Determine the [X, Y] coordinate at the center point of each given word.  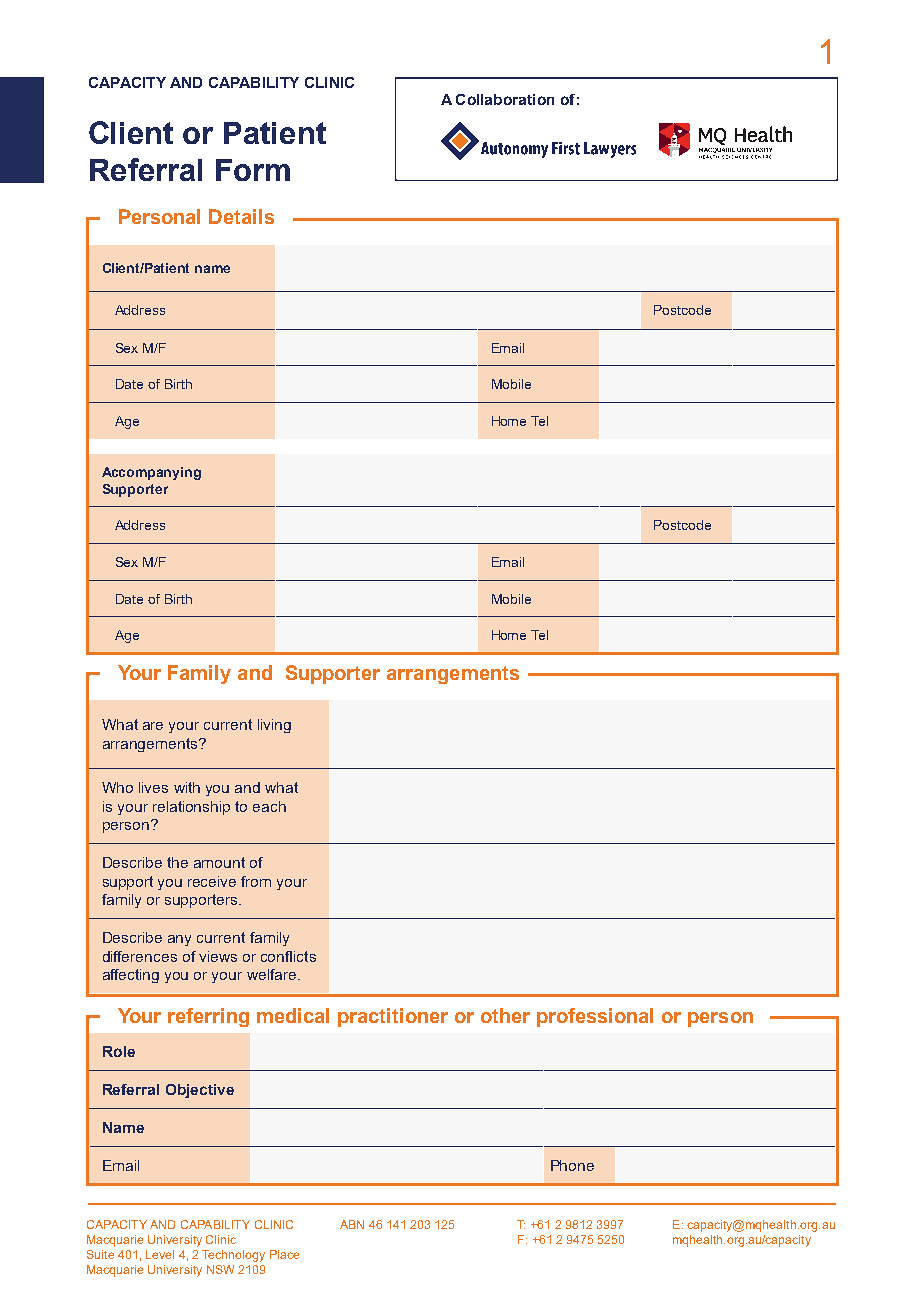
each [269, 806]
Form [253, 170]
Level [160, 1254]
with [187, 787]
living [274, 726]
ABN [352, 1224]
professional [595, 1017]
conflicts [288, 956]
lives [153, 787]
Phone [572, 1165]
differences [140, 956]
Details [241, 216]
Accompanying [151, 473]
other [505, 1015]
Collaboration [505, 99]
